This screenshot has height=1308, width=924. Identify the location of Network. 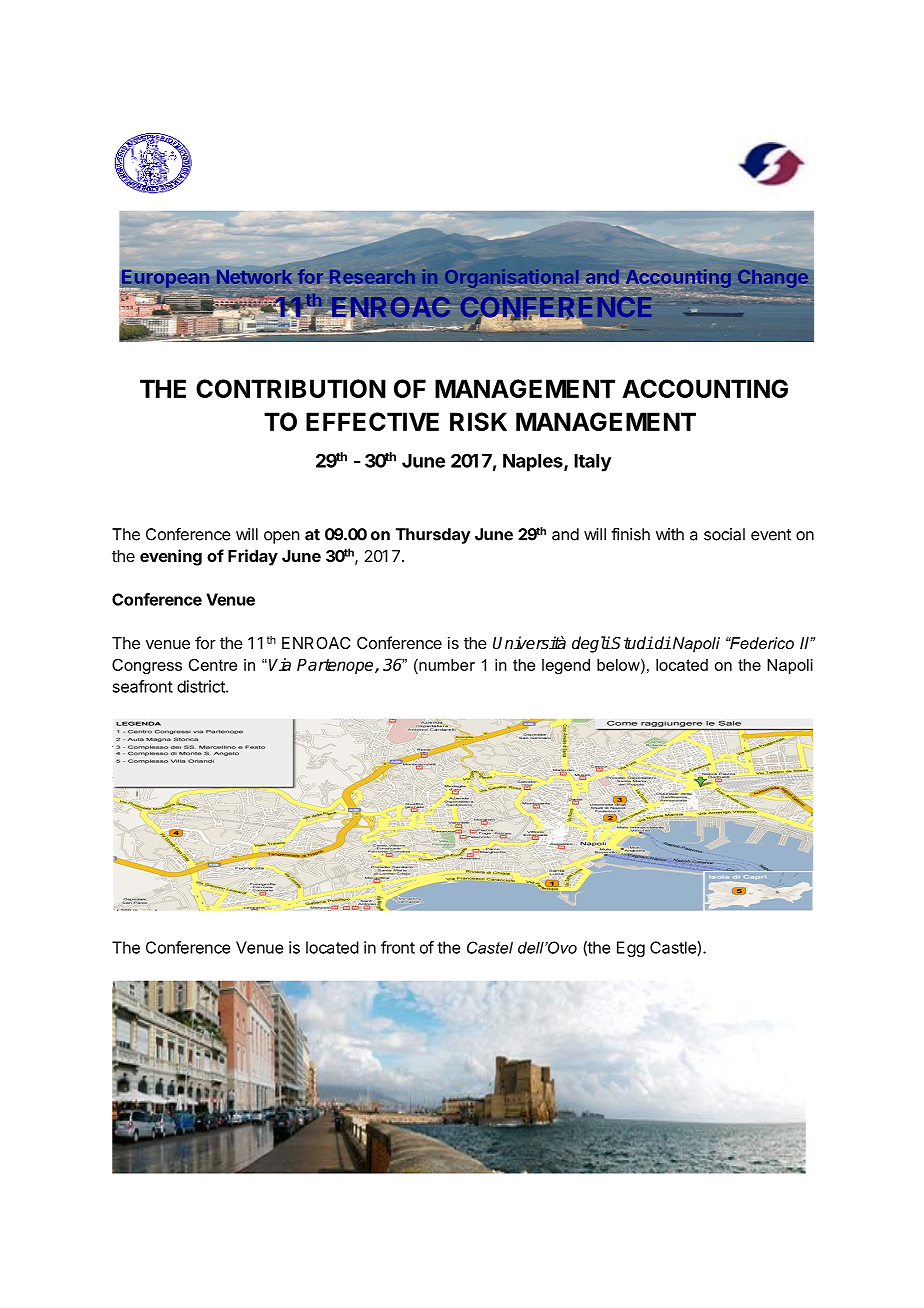
(254, 277).
